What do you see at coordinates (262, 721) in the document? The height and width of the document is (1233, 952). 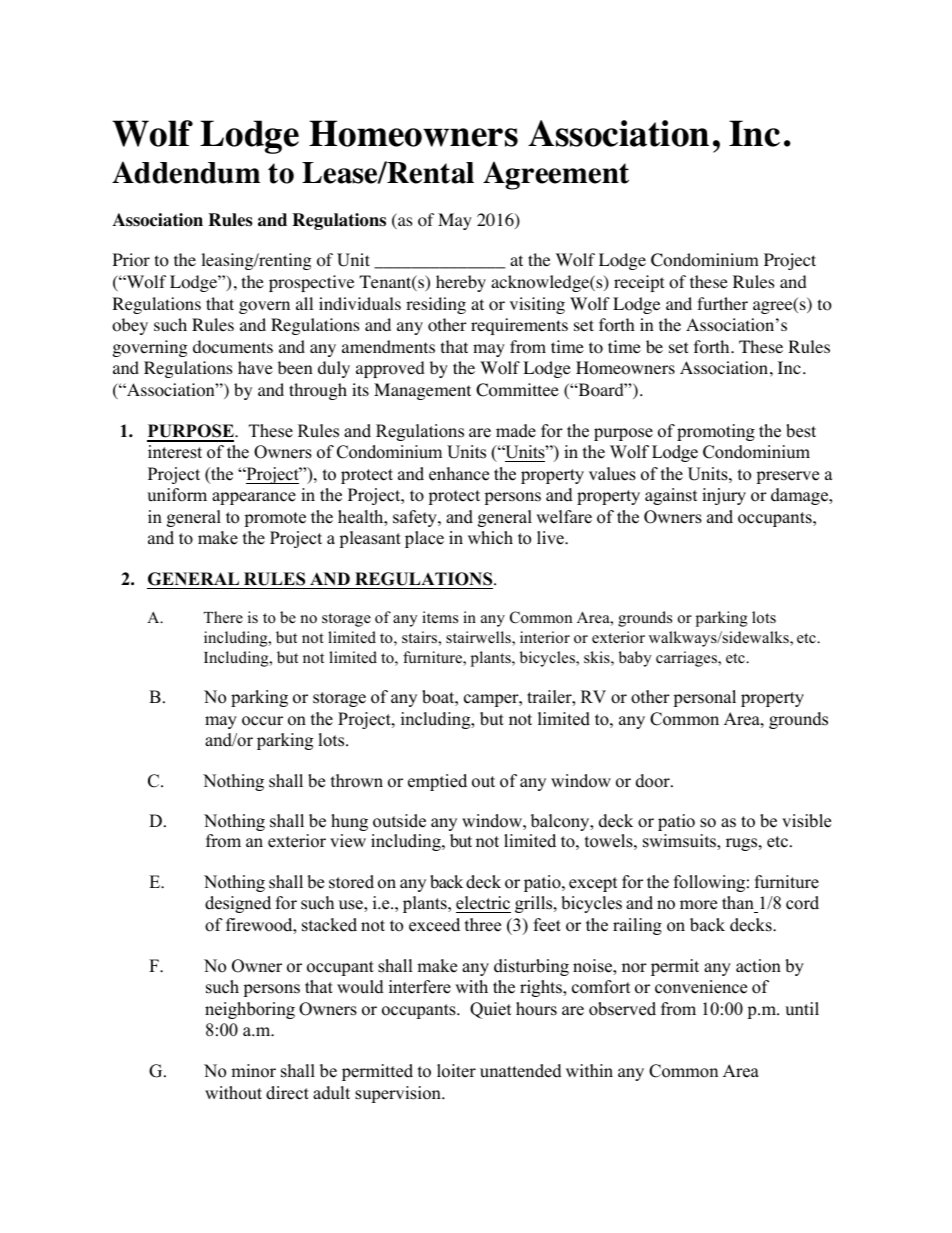 I see `occur` at bounding box center [262, 721].
